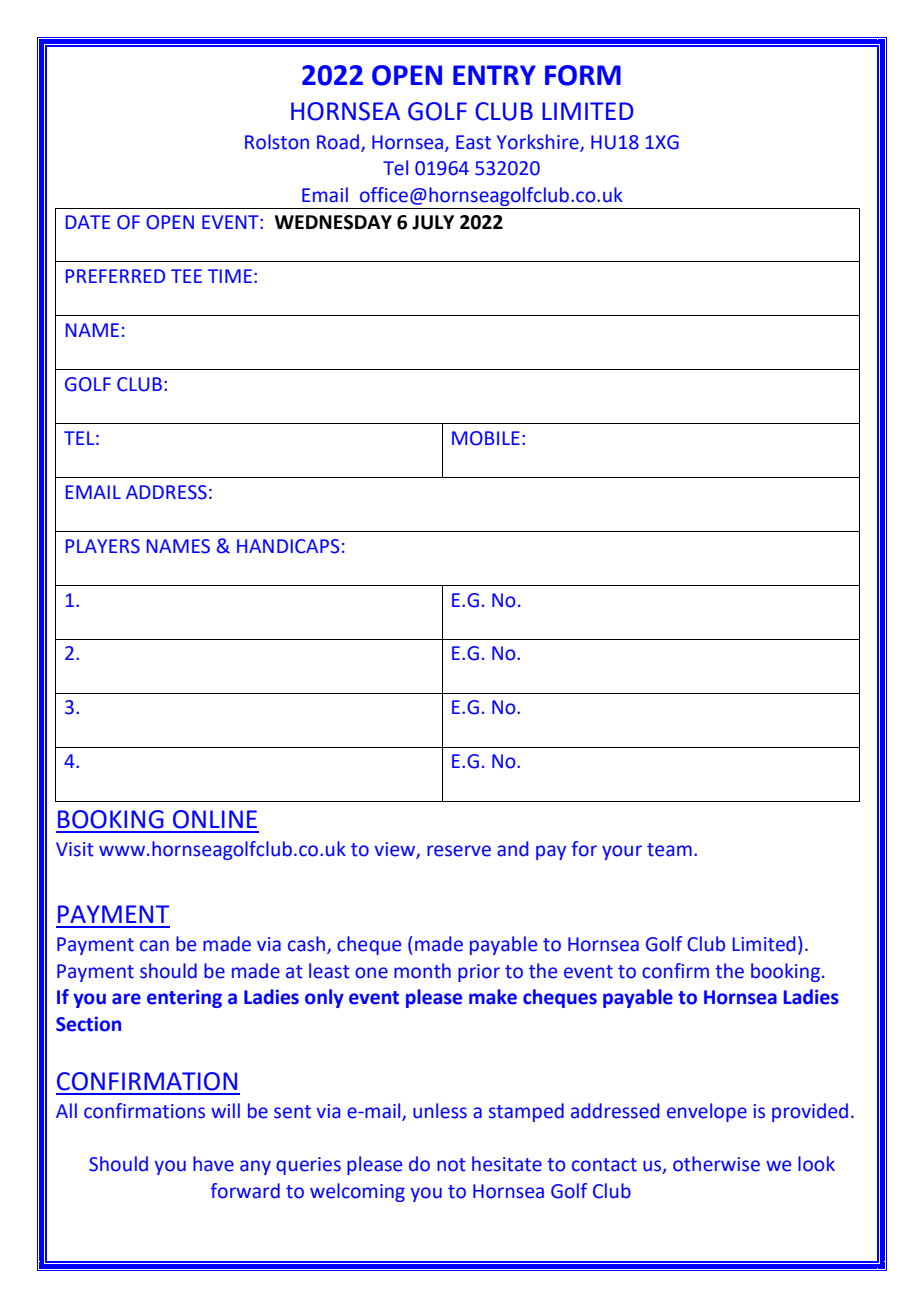 Image resolution: width=924 pixels, height=1308 pixels. I want to click on not, so click(451, 1165).
